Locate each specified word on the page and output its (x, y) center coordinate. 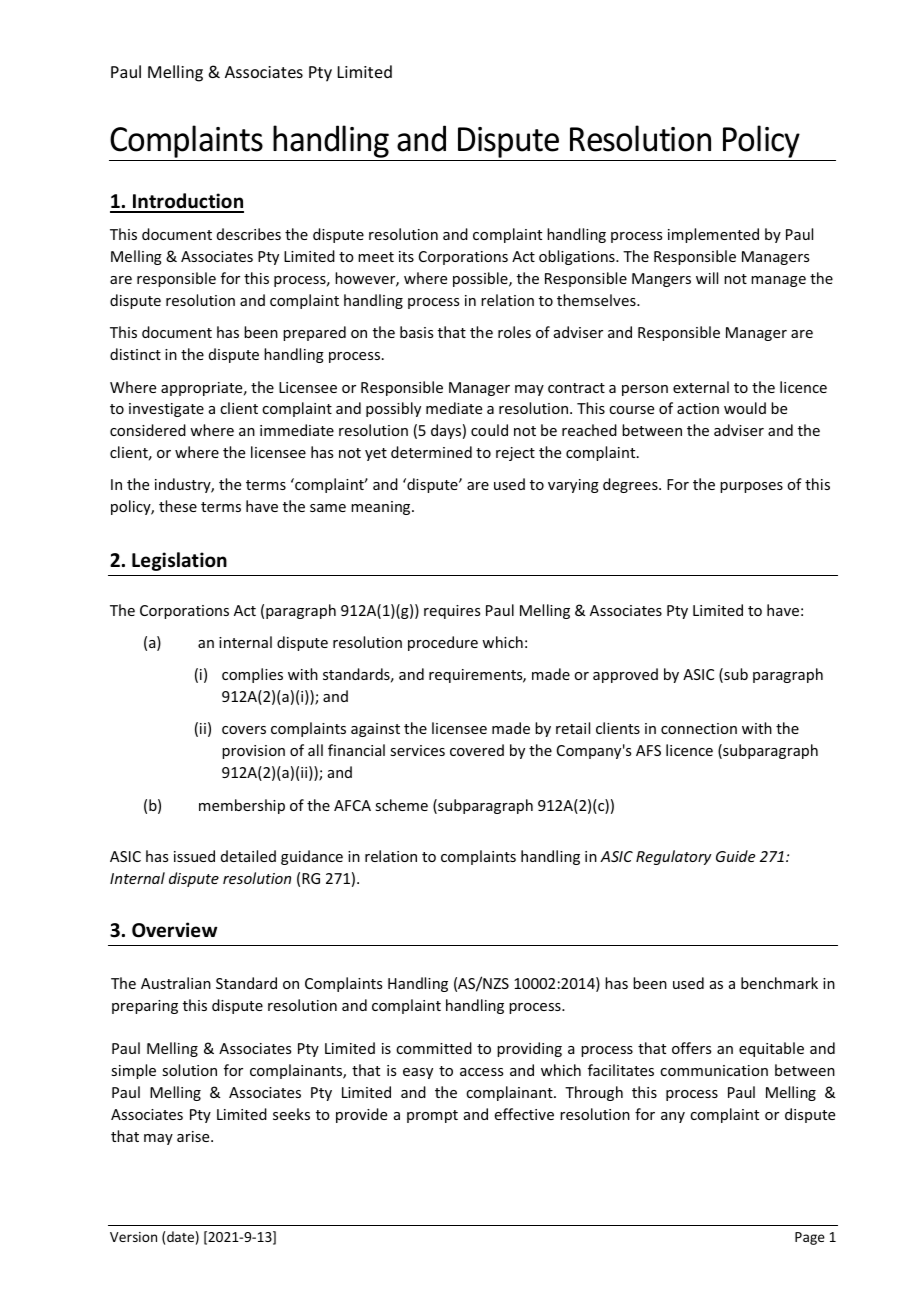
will (707, 278)
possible (481, 279)
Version (133, 1237)
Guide (735, 856)
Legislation (179, 561)
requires (452, 612)
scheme (401, 805)
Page (810, 1238)
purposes (751, 487)
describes (249, 234)
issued (194, 856)
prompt (432, 1116)
